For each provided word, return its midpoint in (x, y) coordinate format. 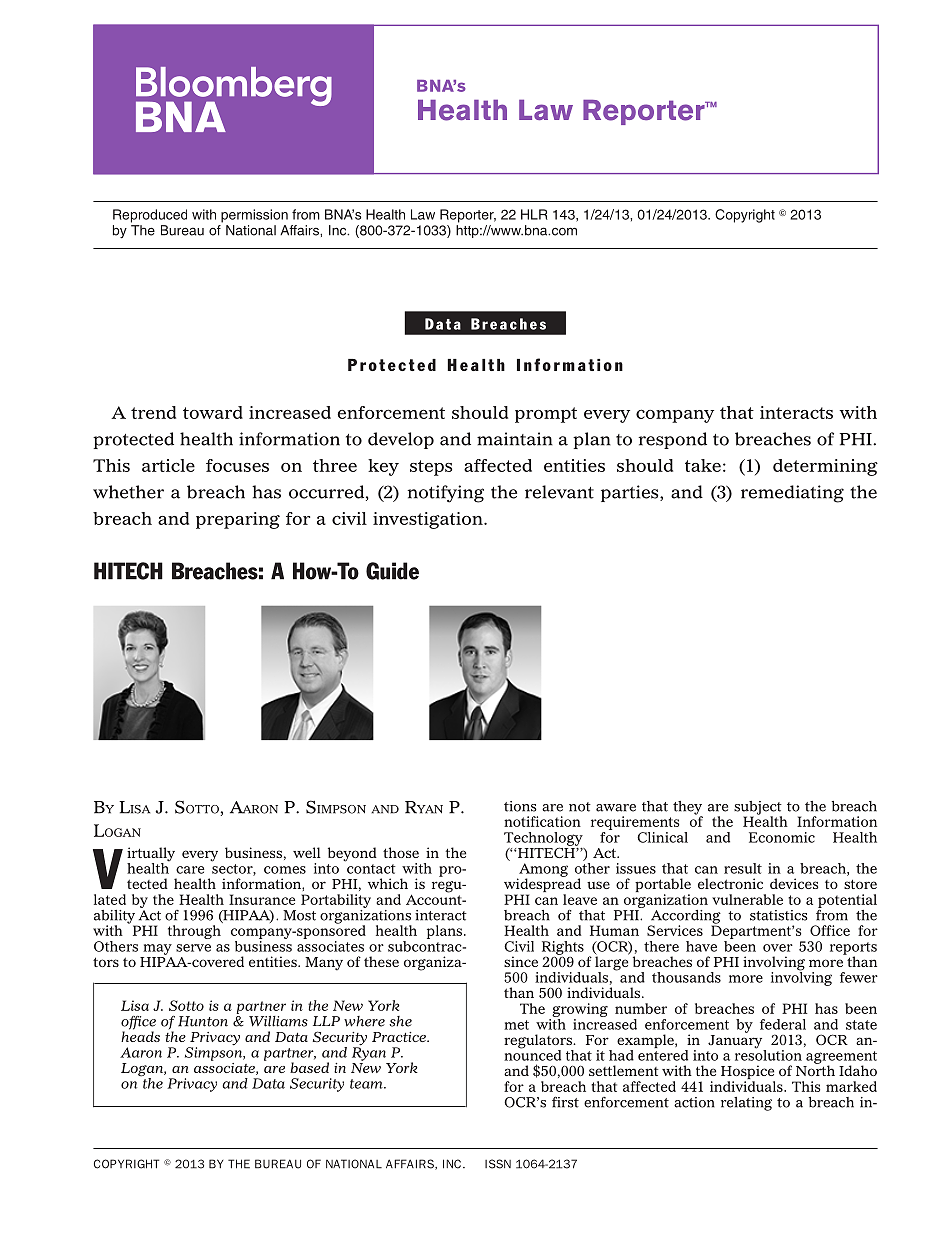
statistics (779, 915)
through (194, 932)
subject (758, 809)
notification (542, 821)
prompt (546, 415)
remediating (792, 494)
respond (672, 440)
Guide (392, 571)
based (309, 1067)
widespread (542, 885)
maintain (515, 439)
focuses (237, 465)
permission (254, 216)
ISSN (498, 1164)
